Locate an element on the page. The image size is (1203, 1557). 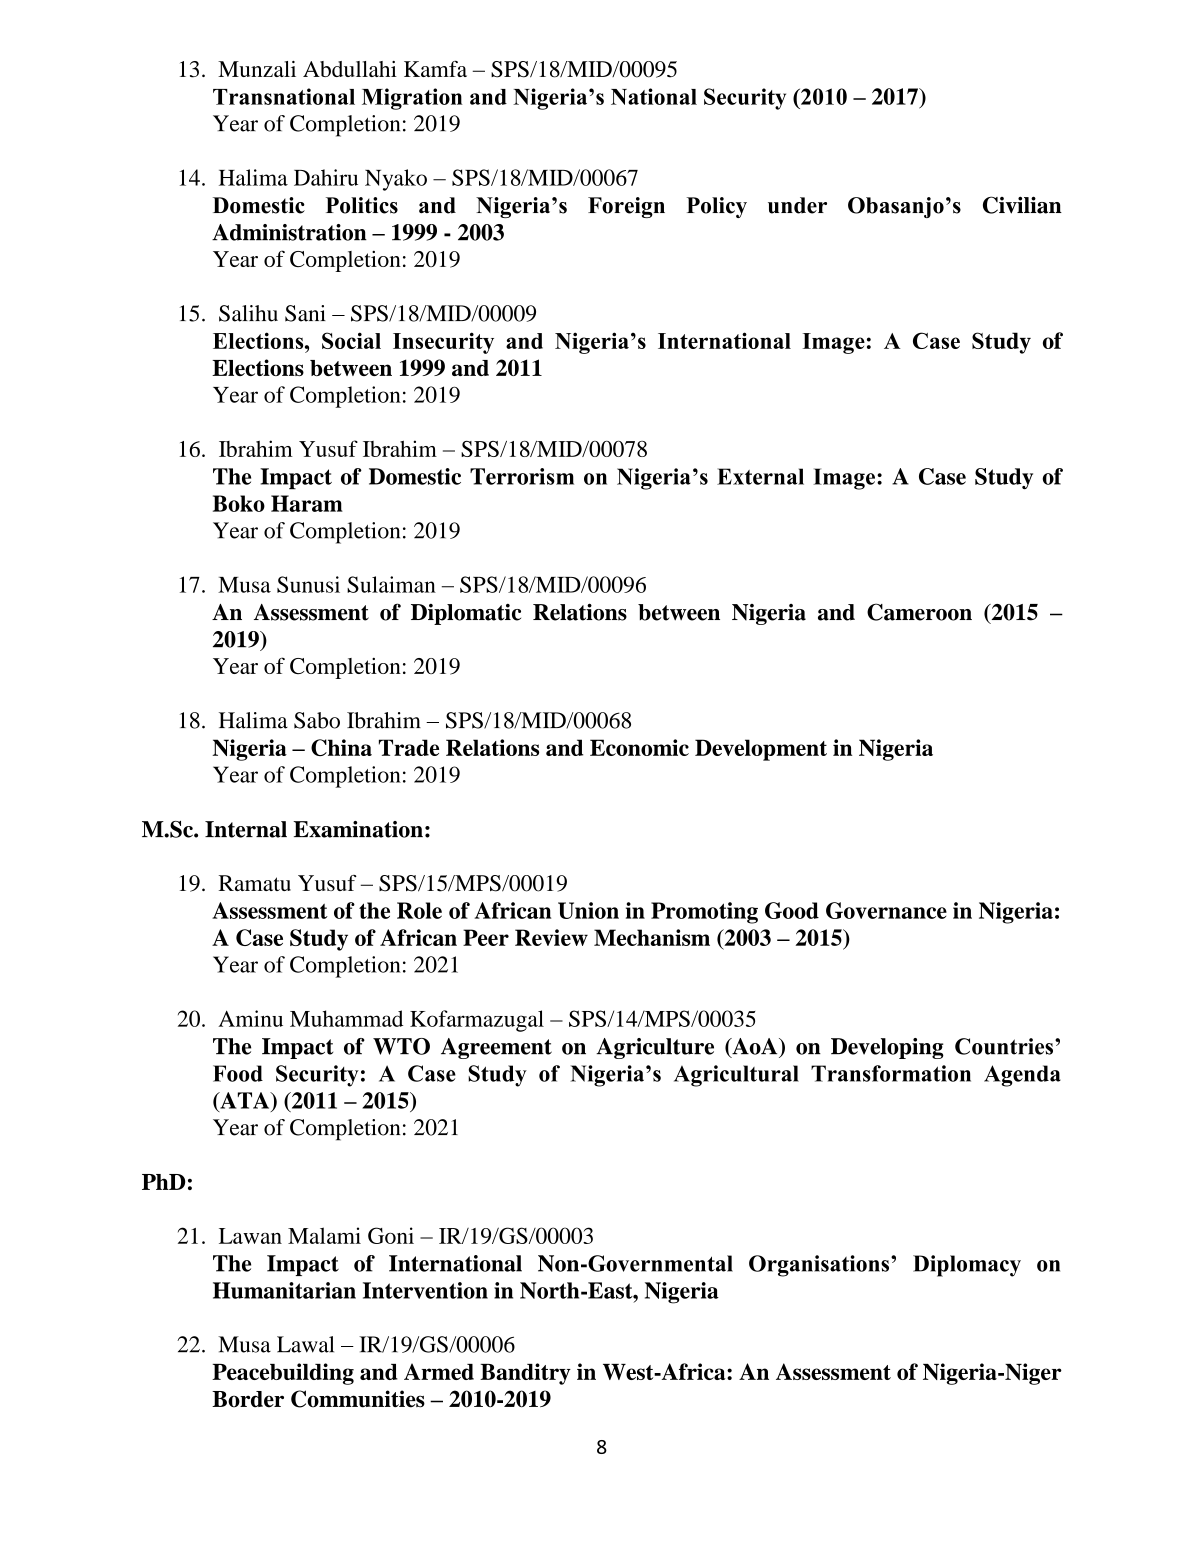
Foreign is located at coordinates (626, 207).
